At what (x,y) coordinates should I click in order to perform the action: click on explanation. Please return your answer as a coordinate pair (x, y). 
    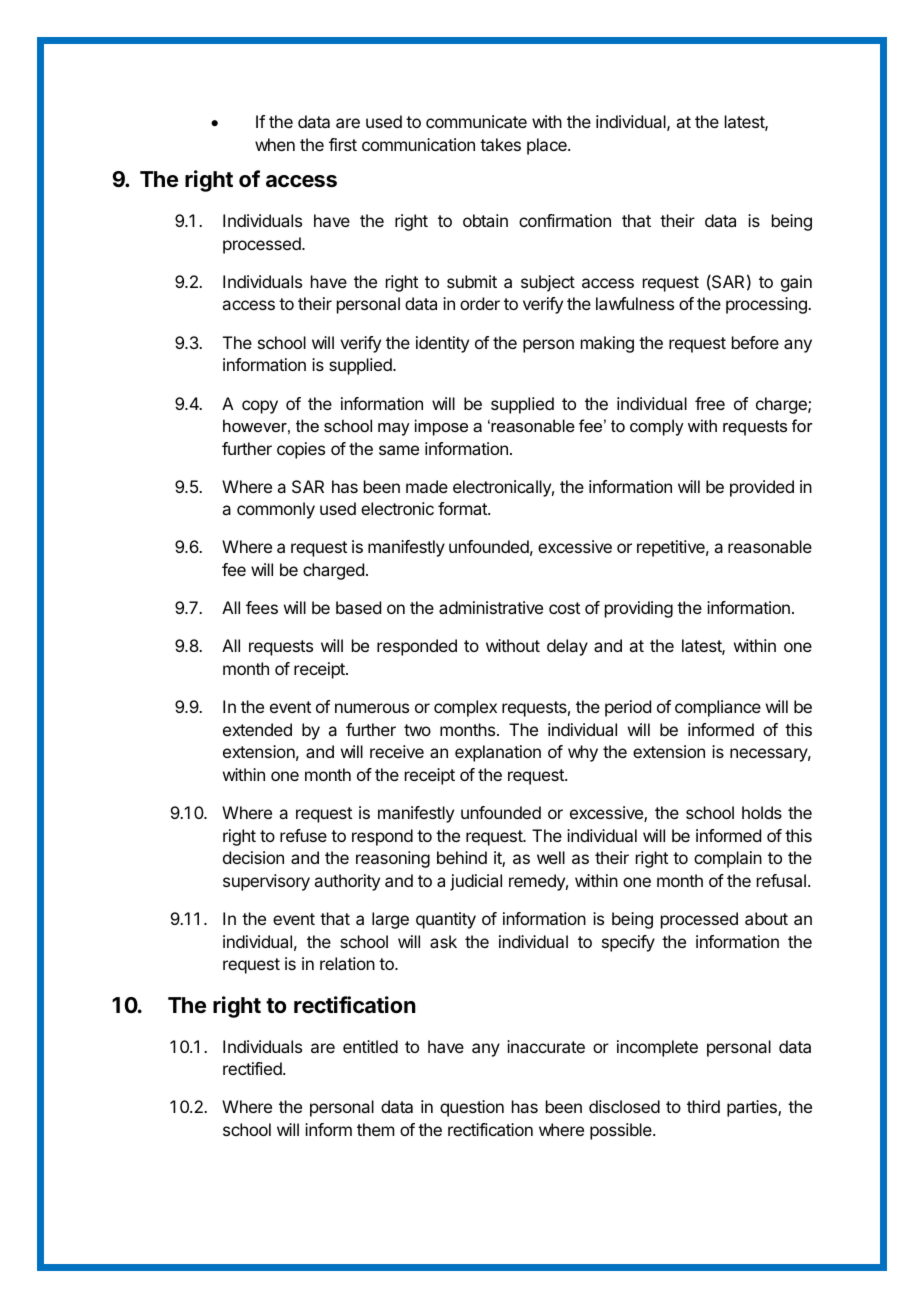
    Looking at the image, I should click on (498, 753).
